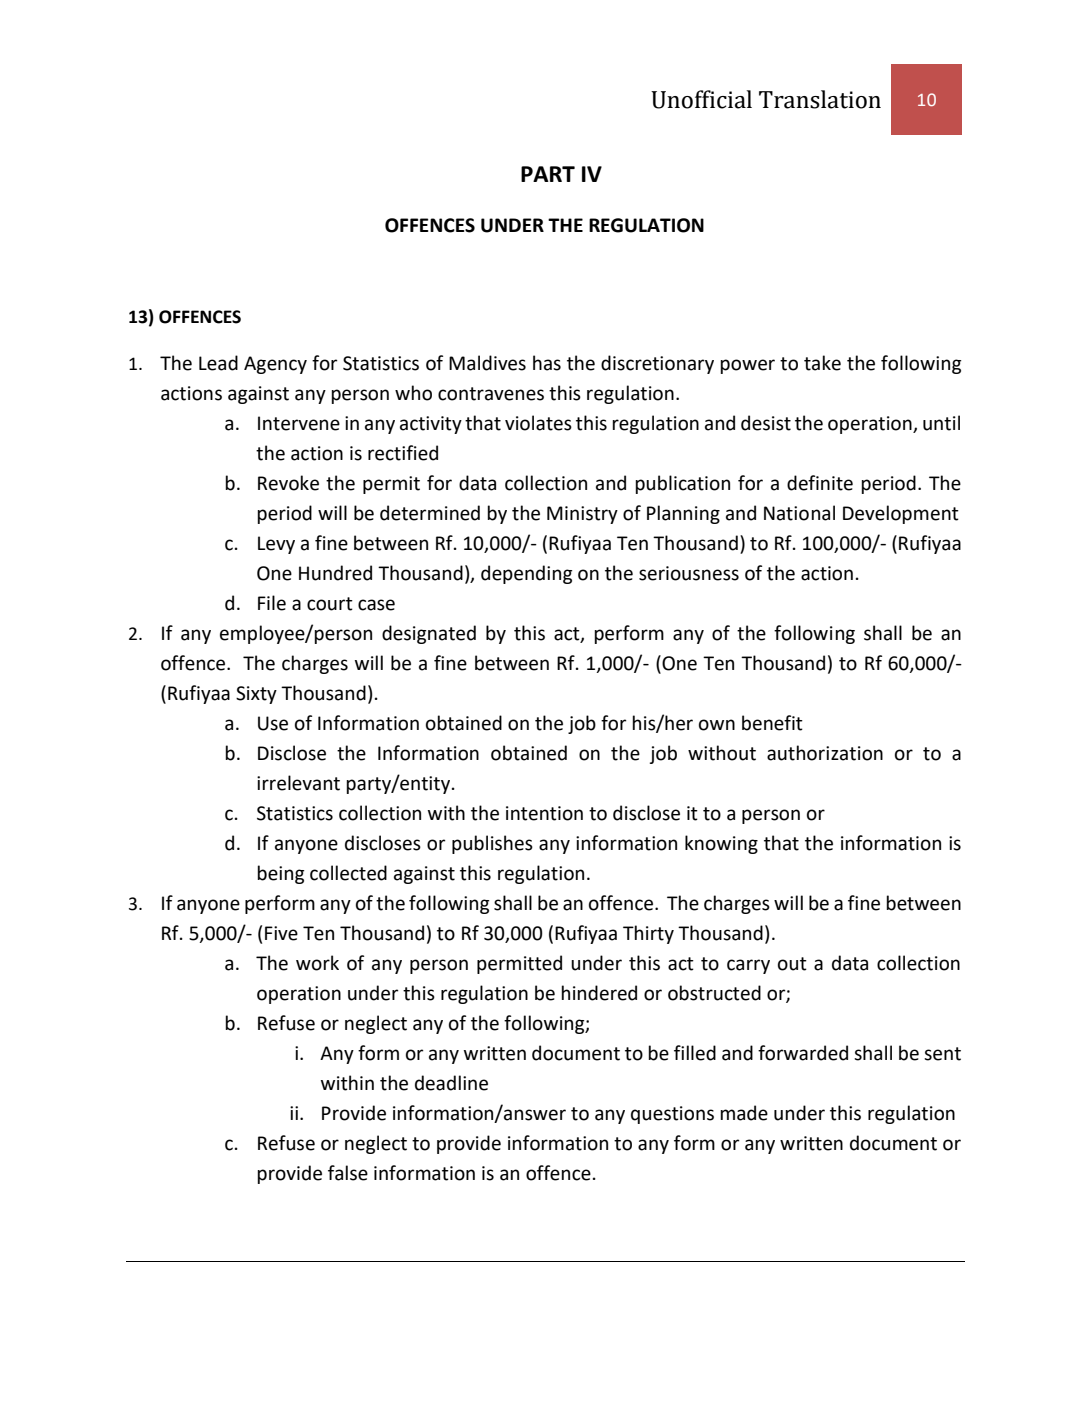 Image resolution: width=1090 pixels, height=1410 pixels. Describe the element at coordinates (820, 99) in the page. I see `Translation` at that location.
